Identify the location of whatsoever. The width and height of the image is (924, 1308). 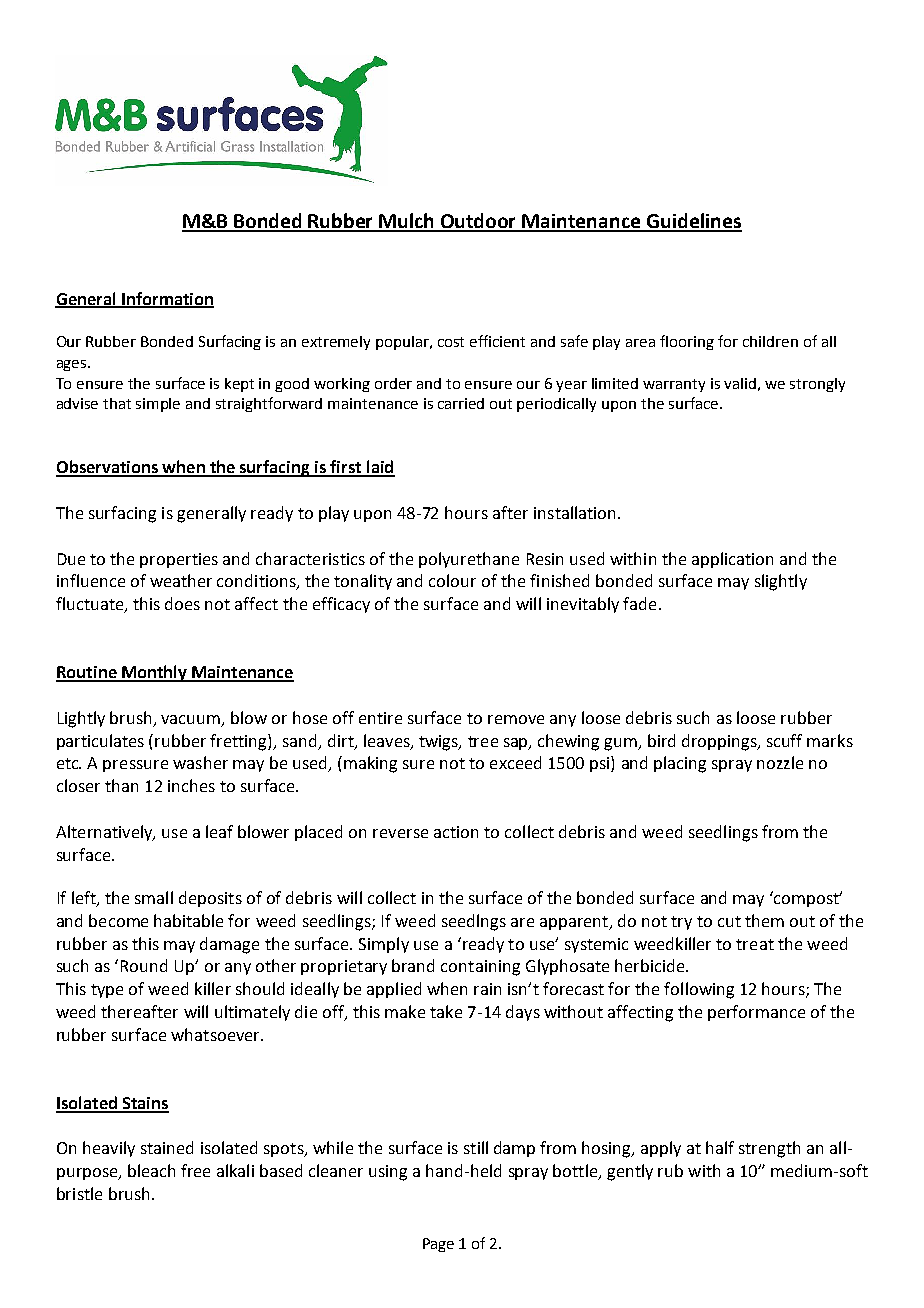
(216, 1034).
